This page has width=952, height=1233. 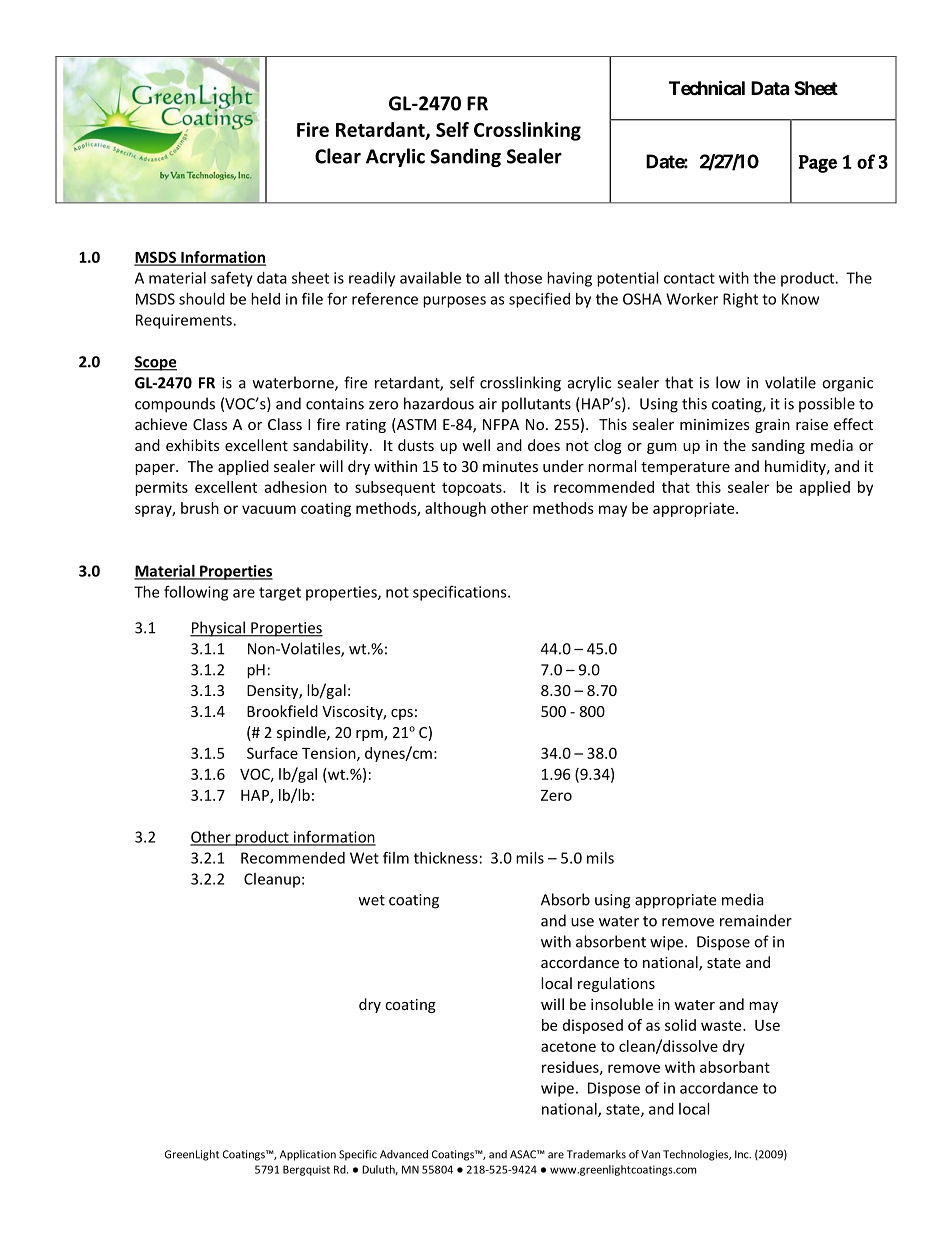 What do you see at coordinates (308, 1155) in the page?
I see `Application` at bounding box center [308, 1155].
